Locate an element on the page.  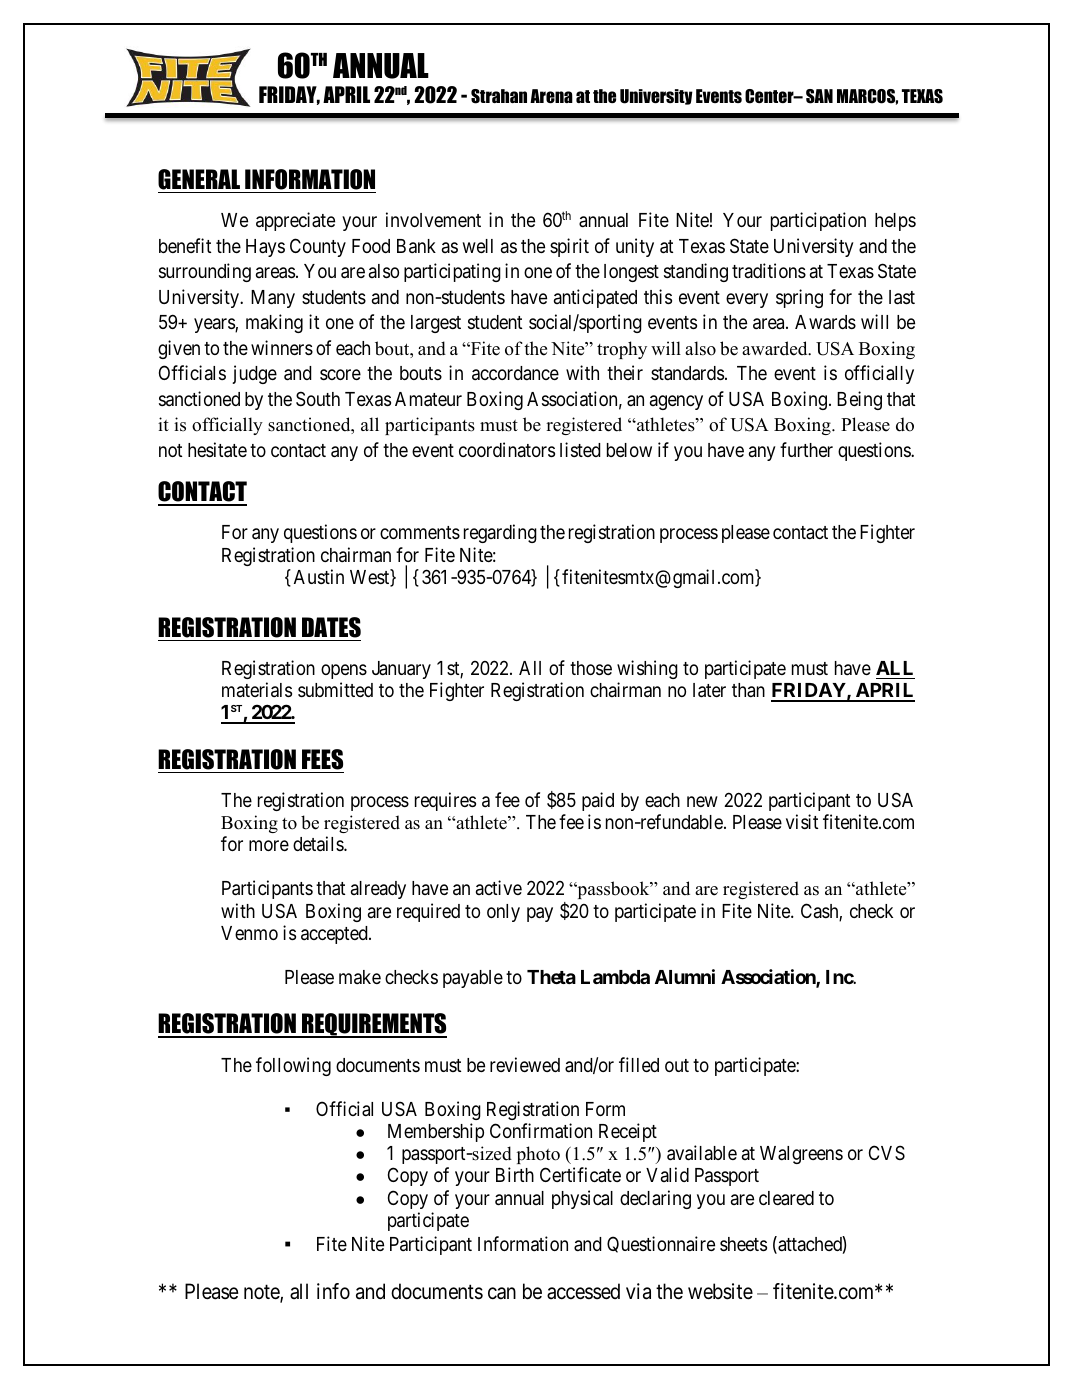
can is located at coordinates (502, 1293).
